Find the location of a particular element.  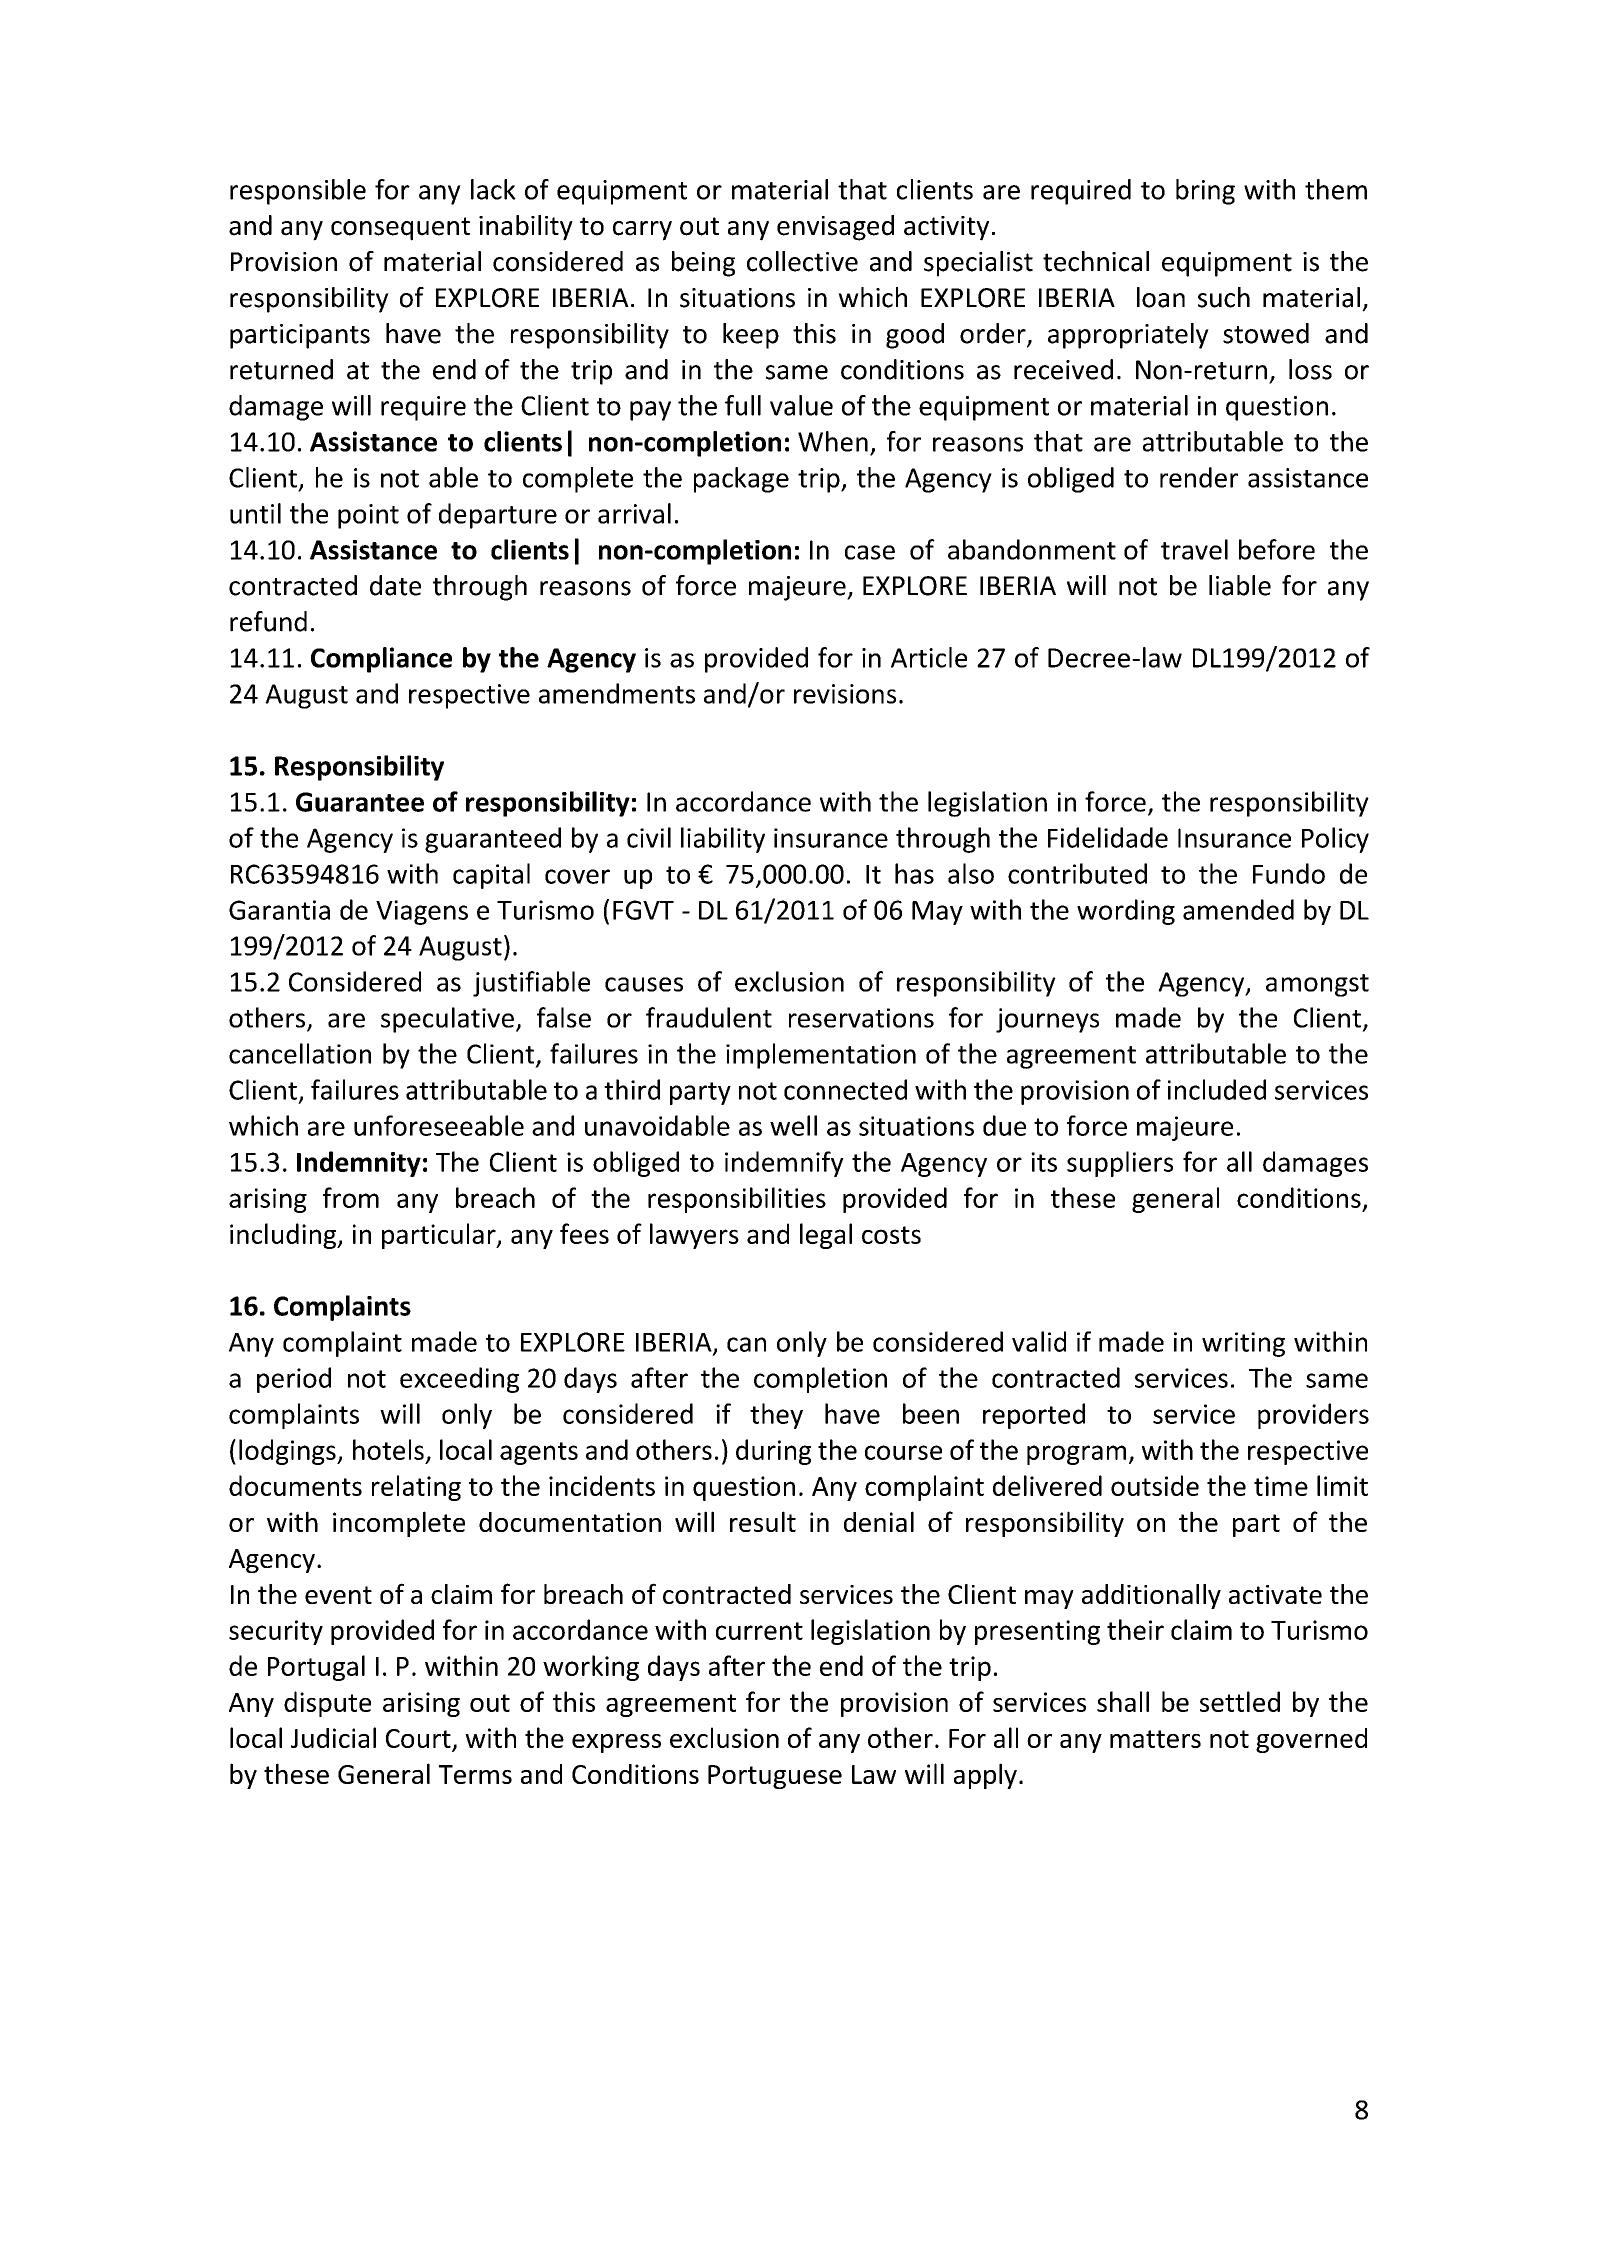

hotels is located at coordinates (388, 1449).
